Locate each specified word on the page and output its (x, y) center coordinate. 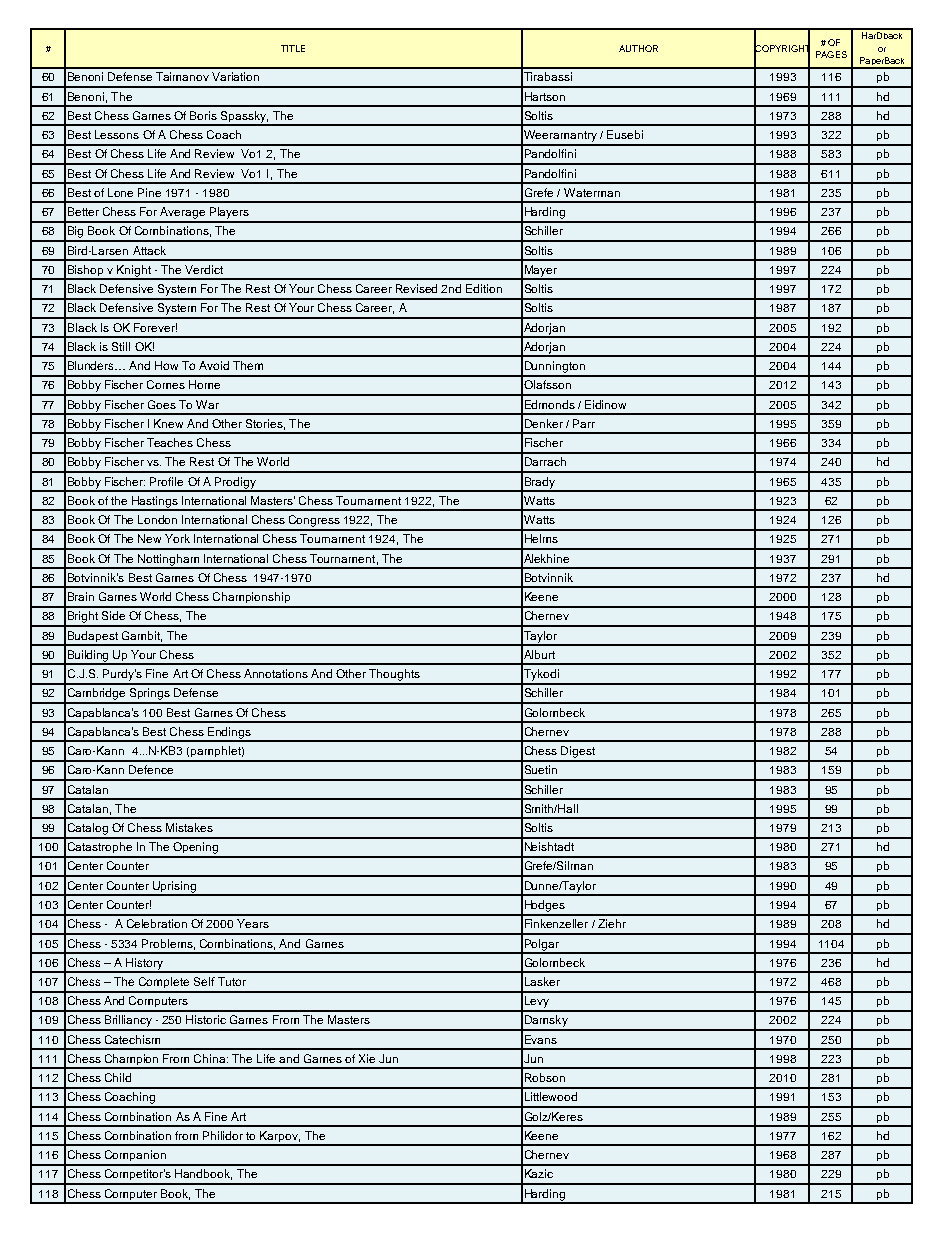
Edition (484, 288)
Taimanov (182, 76)
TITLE (293, 48)
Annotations (276, 673)
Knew (168, 423)
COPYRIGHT (782, 48)
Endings (229, 734)
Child (118, 1077)
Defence (151, 769)
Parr (584, 423)
